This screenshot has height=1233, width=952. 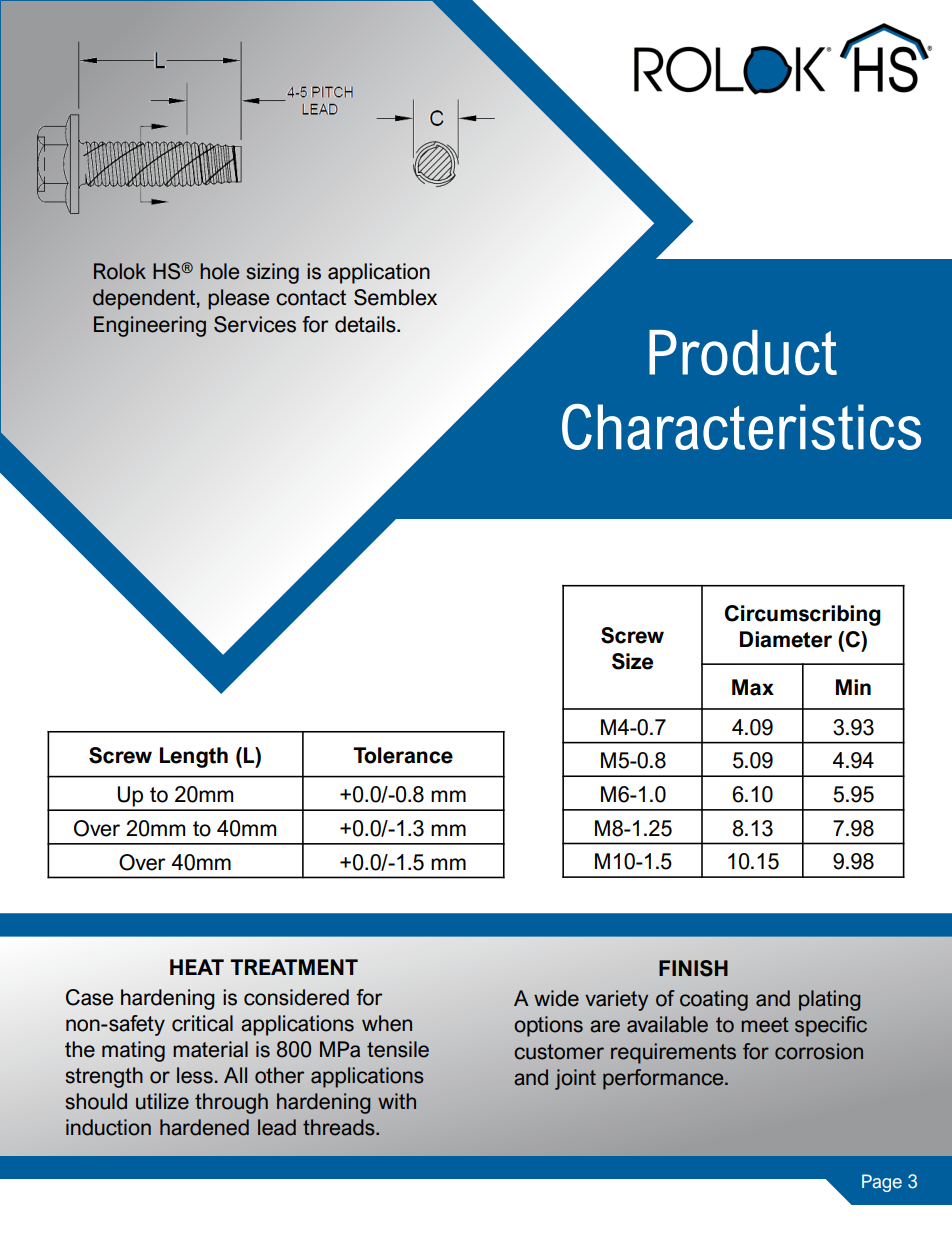 I want to click on Size, so click(x=632, y=661).
